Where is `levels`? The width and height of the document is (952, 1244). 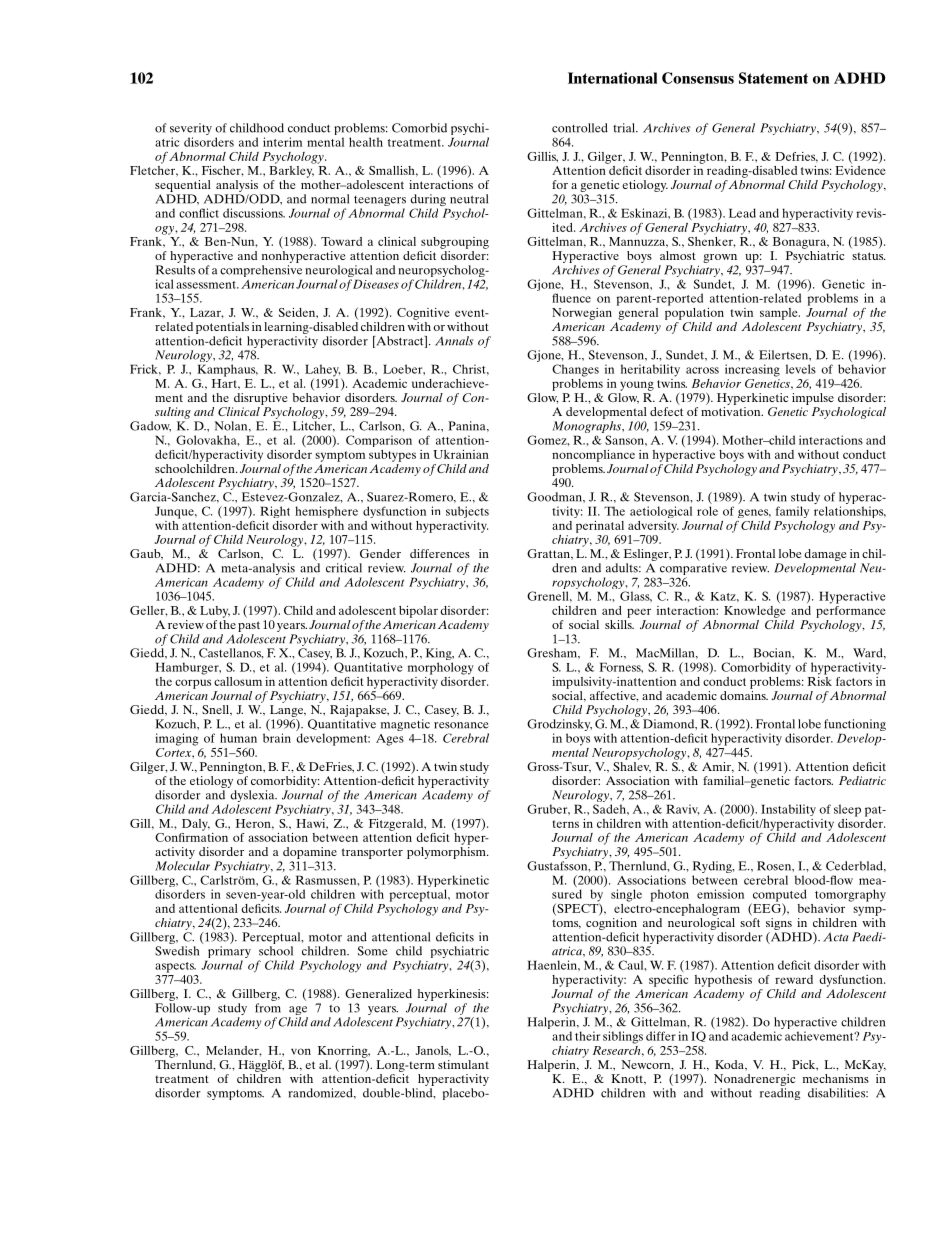
levels is located at coordinates (801, 369).
